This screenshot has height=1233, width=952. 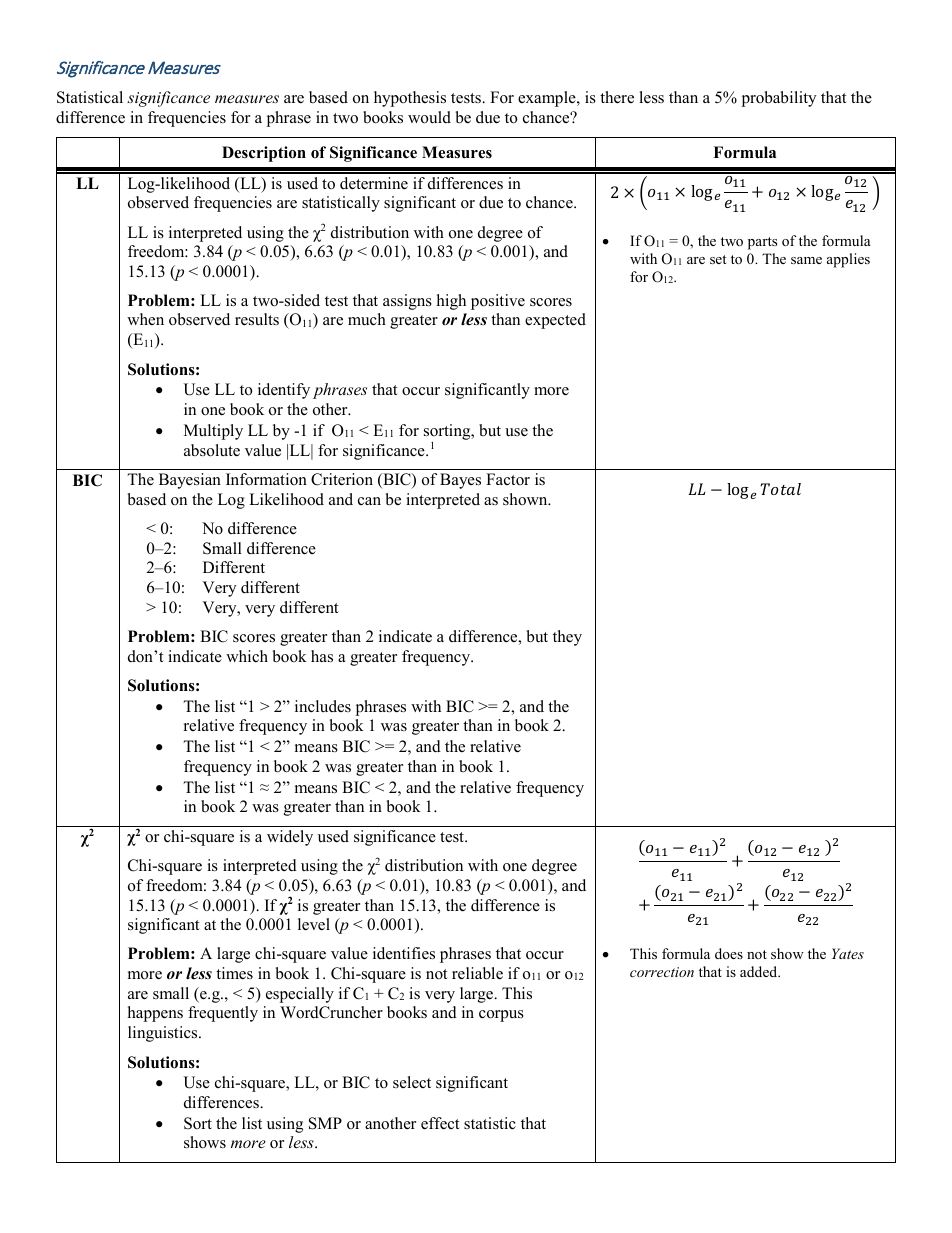 What do you see at coordinates (778, 99) in the screenshot?
I see `probability` at bounding box center [778, 99].
